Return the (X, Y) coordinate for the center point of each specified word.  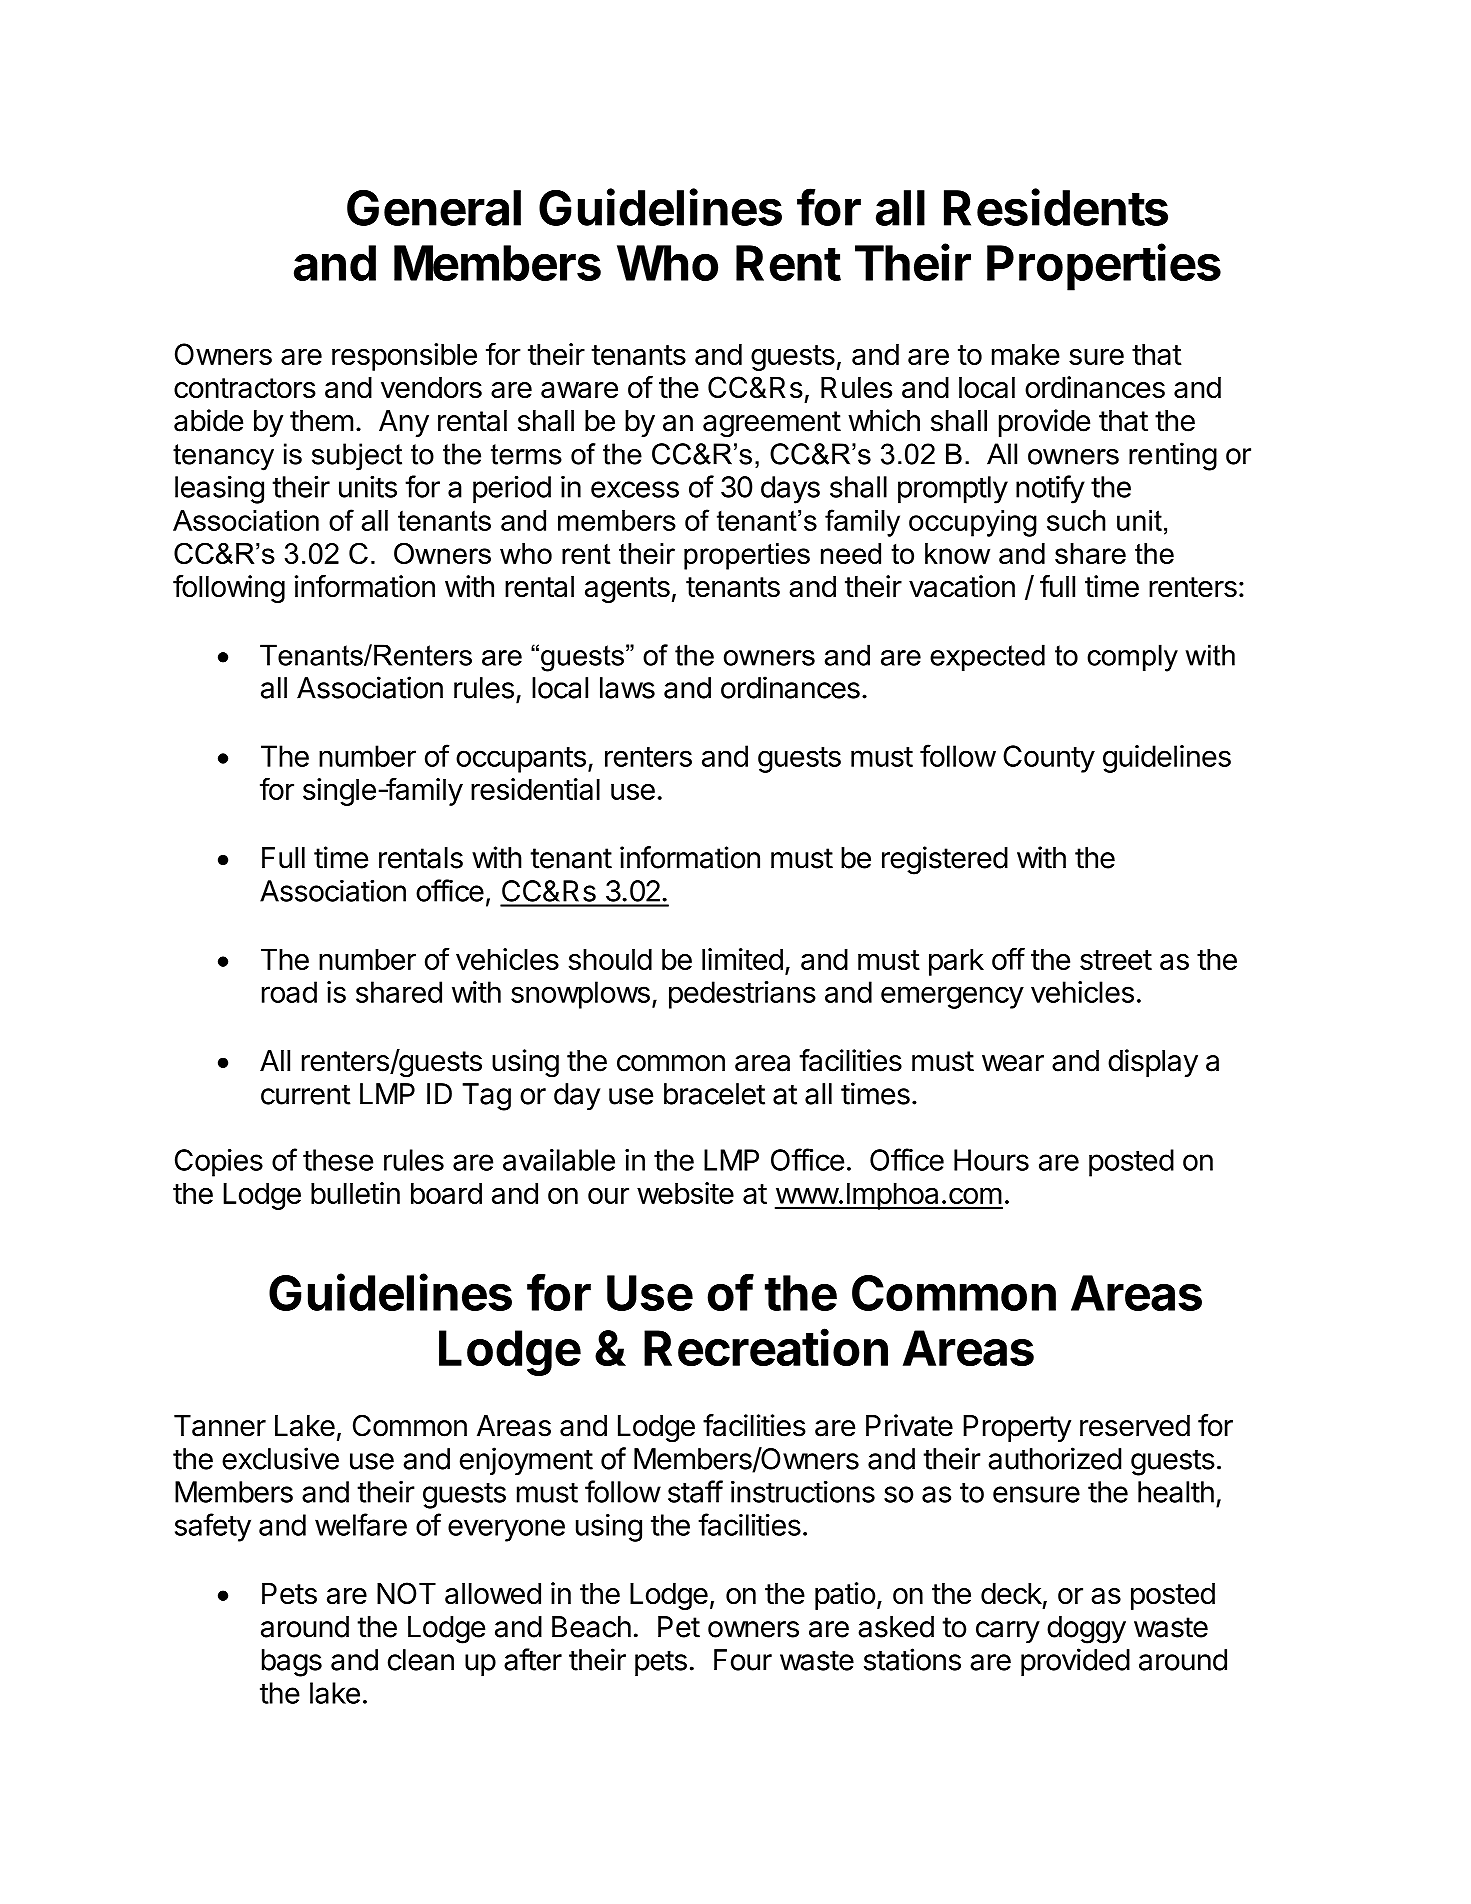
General (434, 208)
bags (292, 1663)
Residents (1056, 207)
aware (579, 390)
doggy (1086, 1630)
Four (743, 1660)
